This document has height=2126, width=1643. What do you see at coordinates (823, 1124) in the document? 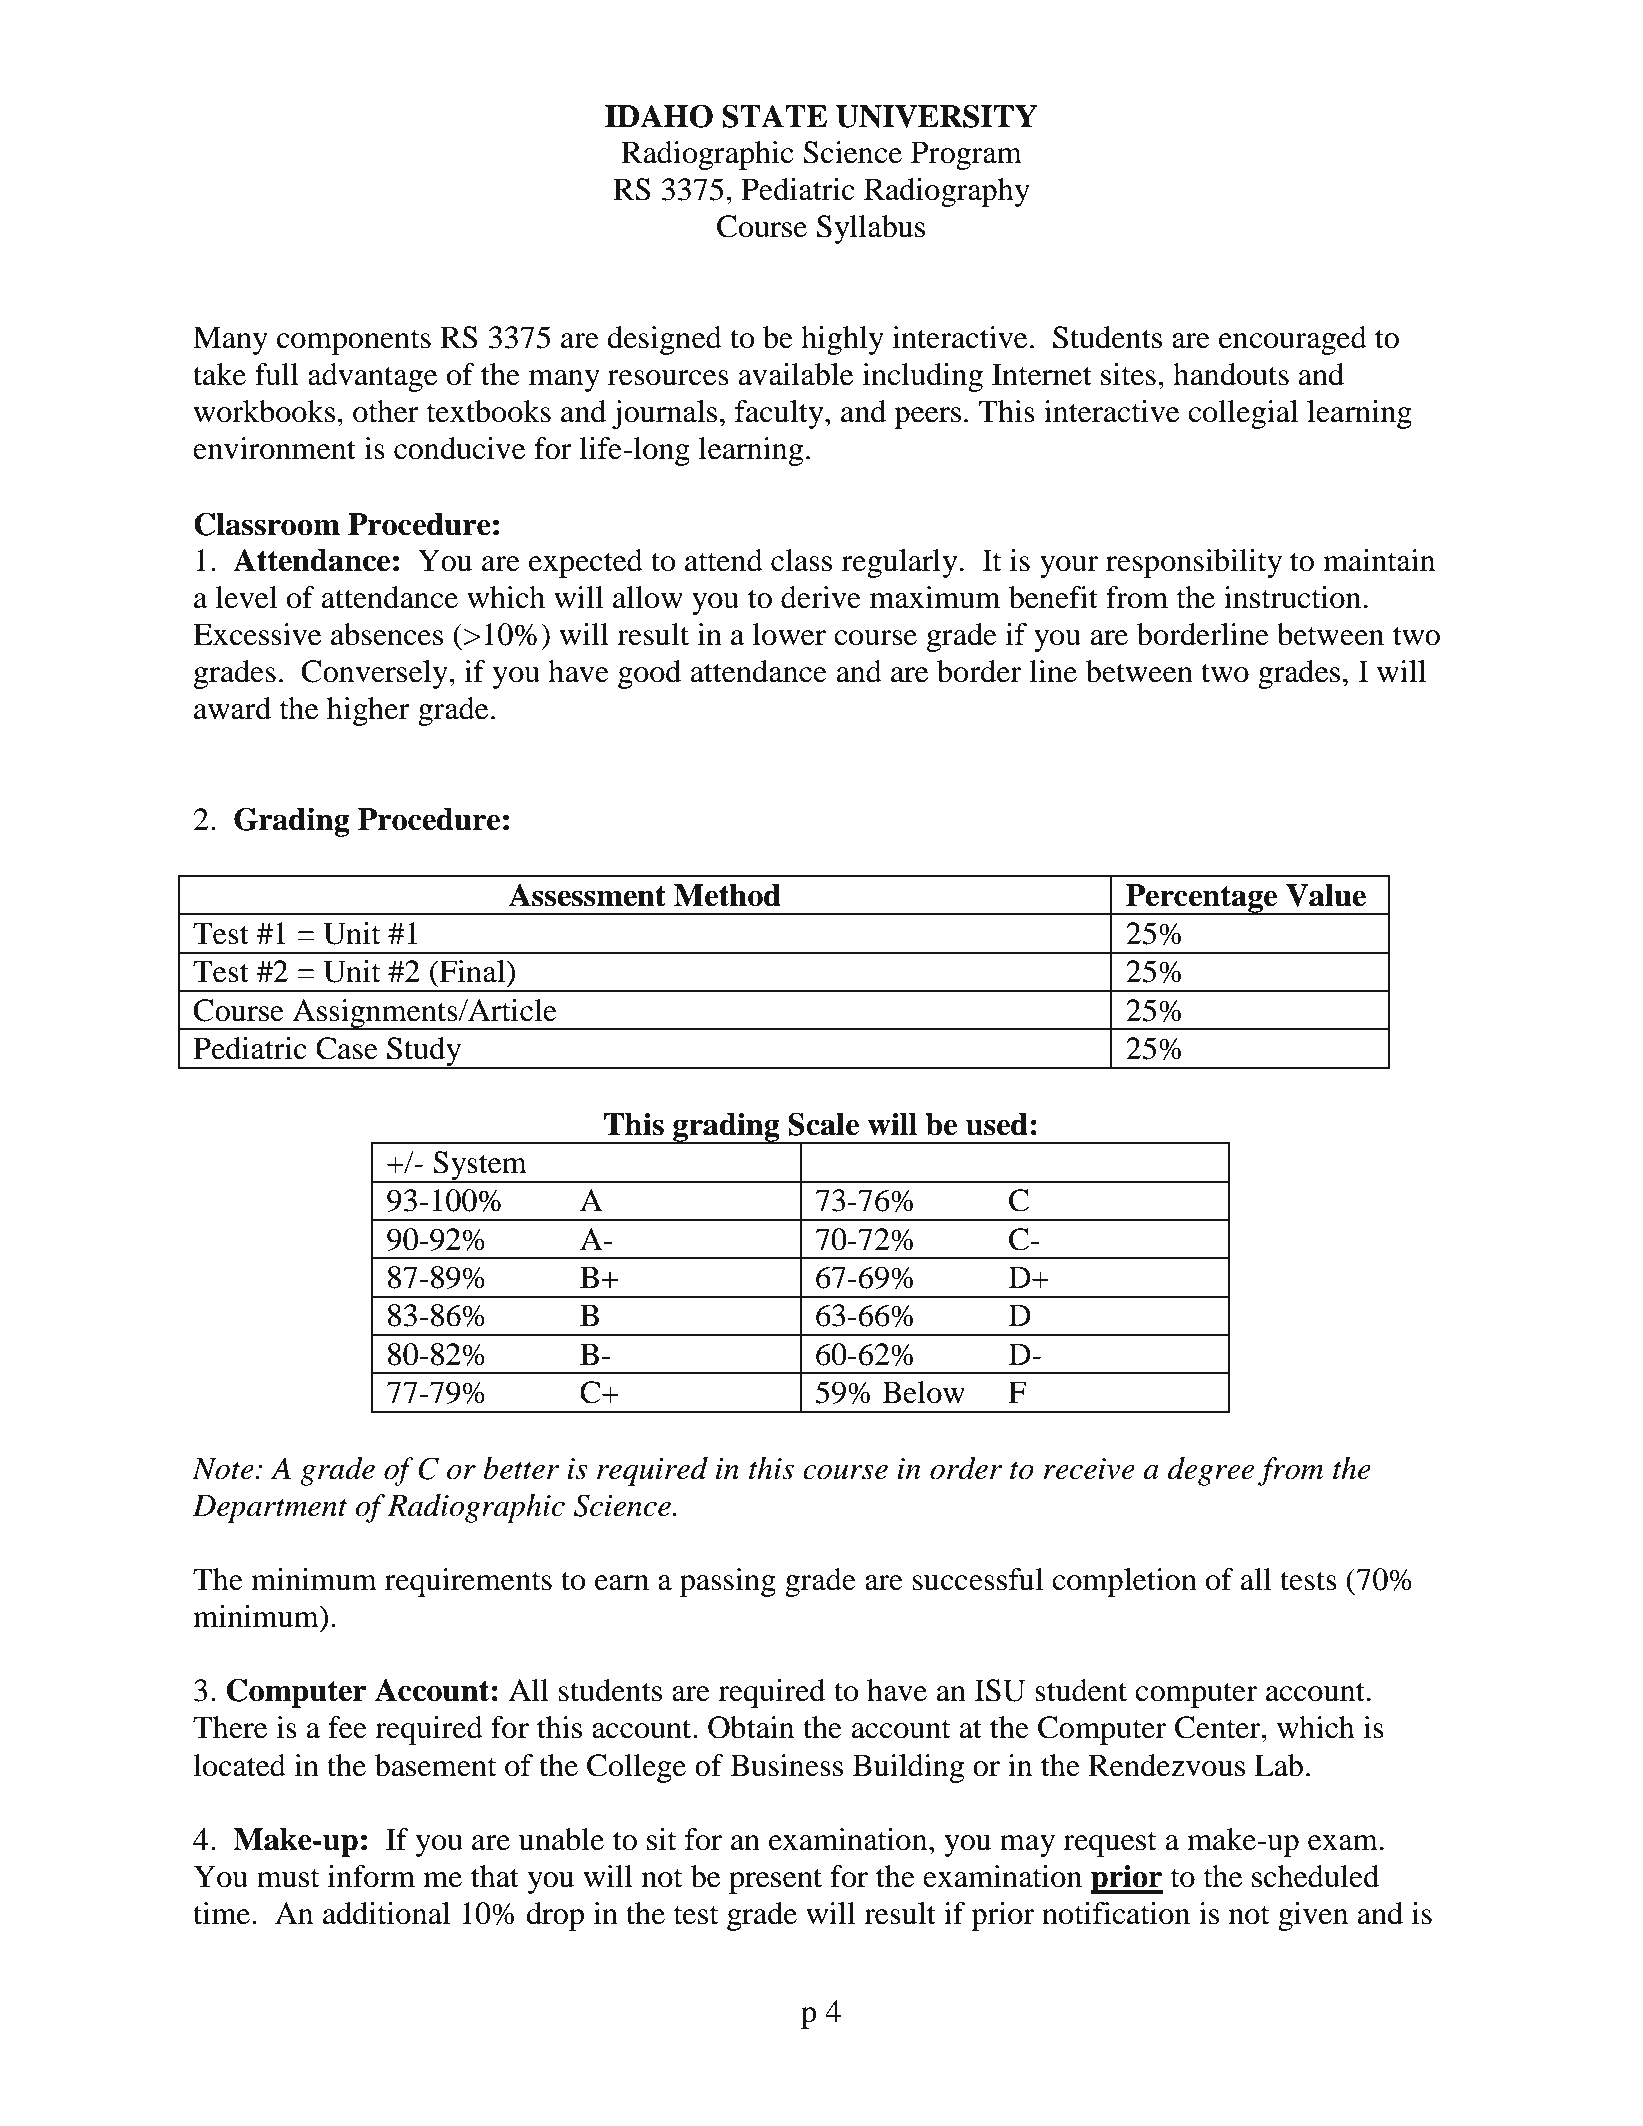
I see `Scale` at bounding box center [823, 1124].
